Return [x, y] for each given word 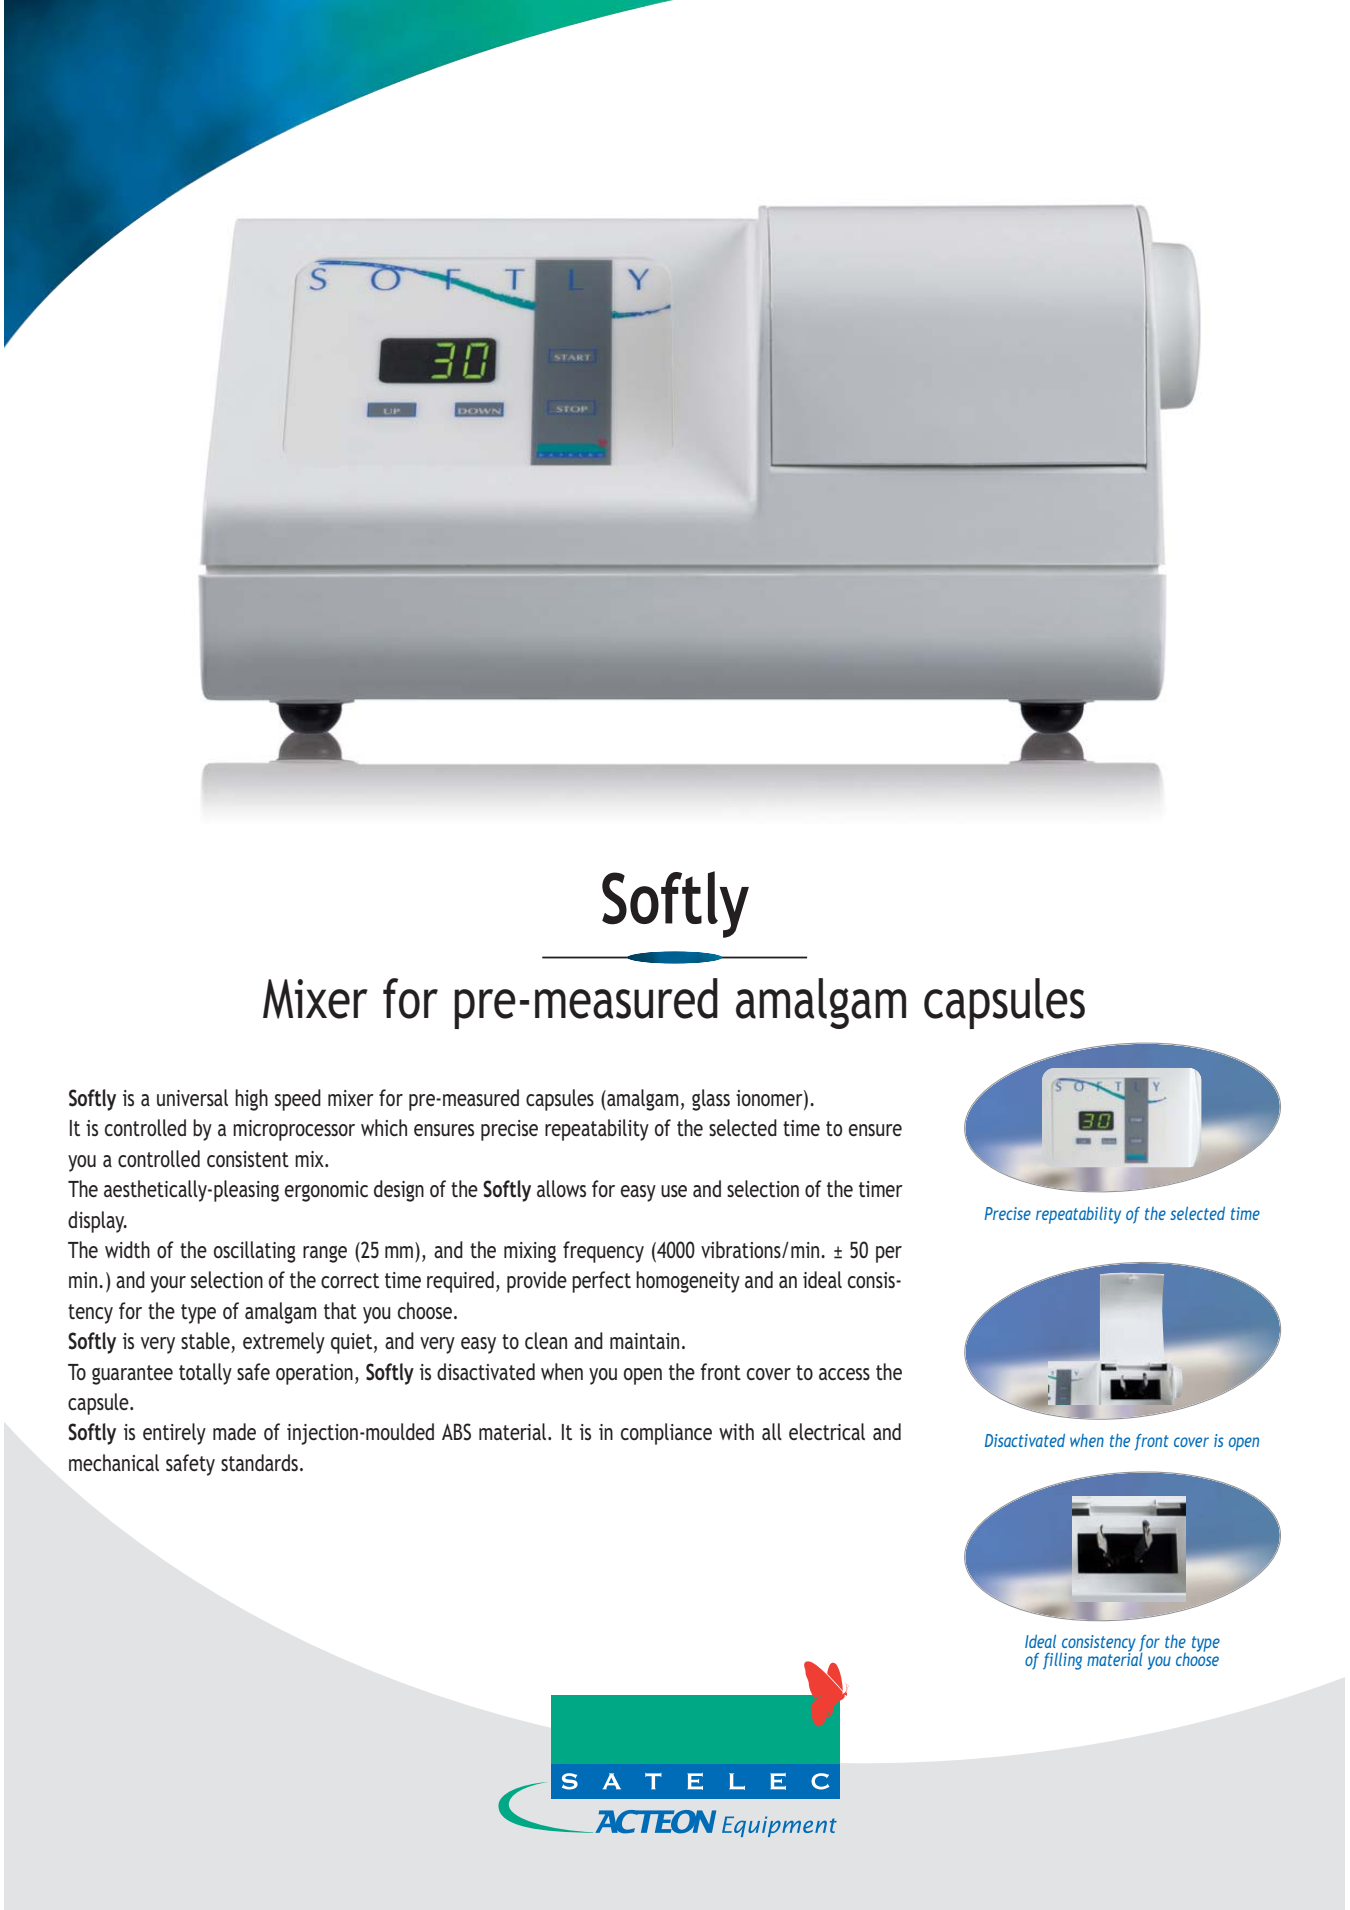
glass [711, 1100]
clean [546, 1340]
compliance [666, 1434]
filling [1062, 1661]
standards [259, 1462]
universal [192, 1097]
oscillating [255, 1252]
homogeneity [688, 1282]
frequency [603, 1252]
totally [205, 1374]
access [844, 1374]
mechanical [114, 1462]
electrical [827, 1431]
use [674, 1191]
